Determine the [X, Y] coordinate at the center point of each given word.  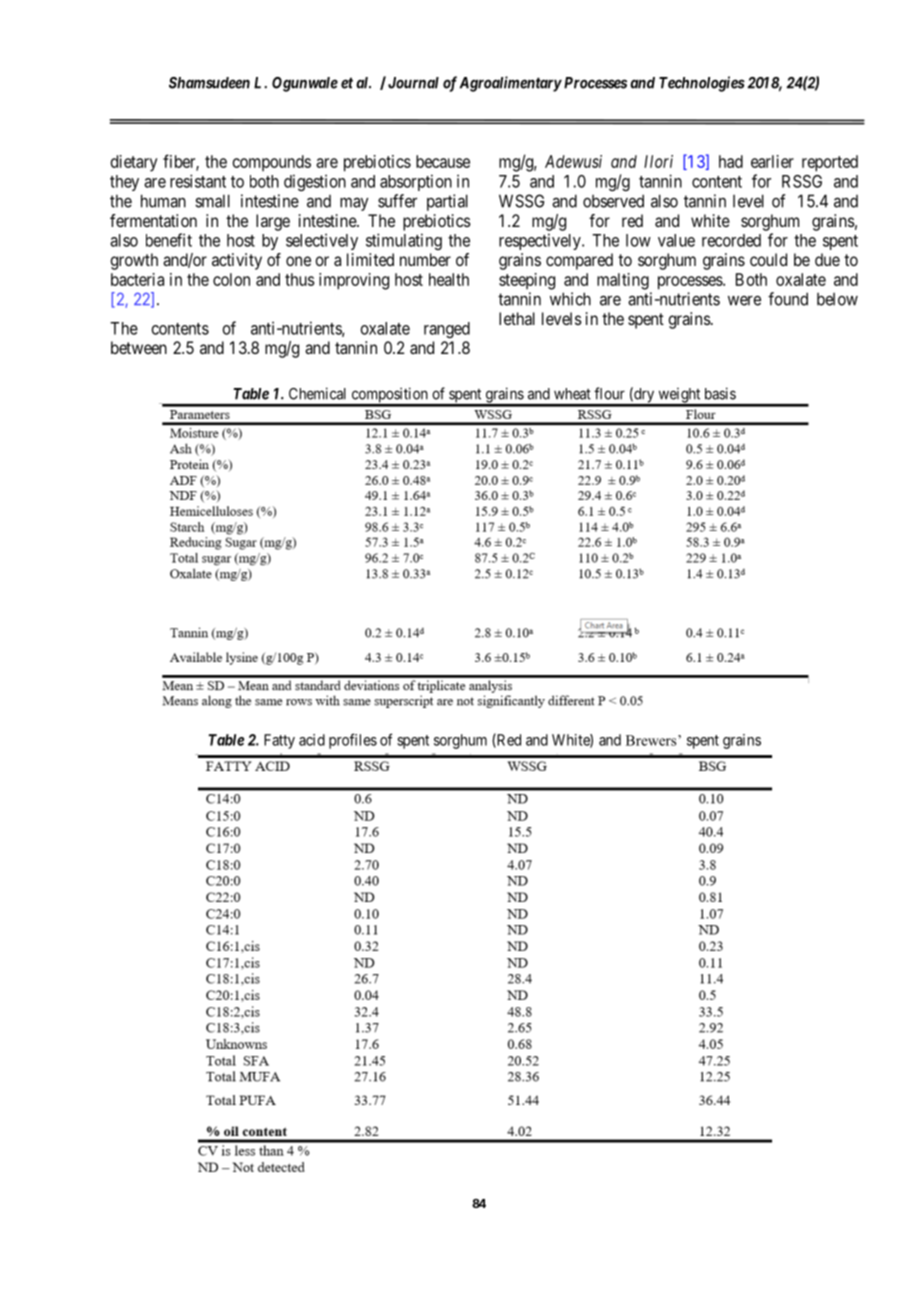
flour [609, 393]
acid [312, 740]
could [768, 259]
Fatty [279, 741]
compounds [272, 163]
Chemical [317, 393]
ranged [447, 330]
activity [237, 261]
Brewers [652, 740]
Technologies [702, 84]
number [425, 259]
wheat [572, 394]
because [443, 161]
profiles [353, 741]
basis [720, 393]
